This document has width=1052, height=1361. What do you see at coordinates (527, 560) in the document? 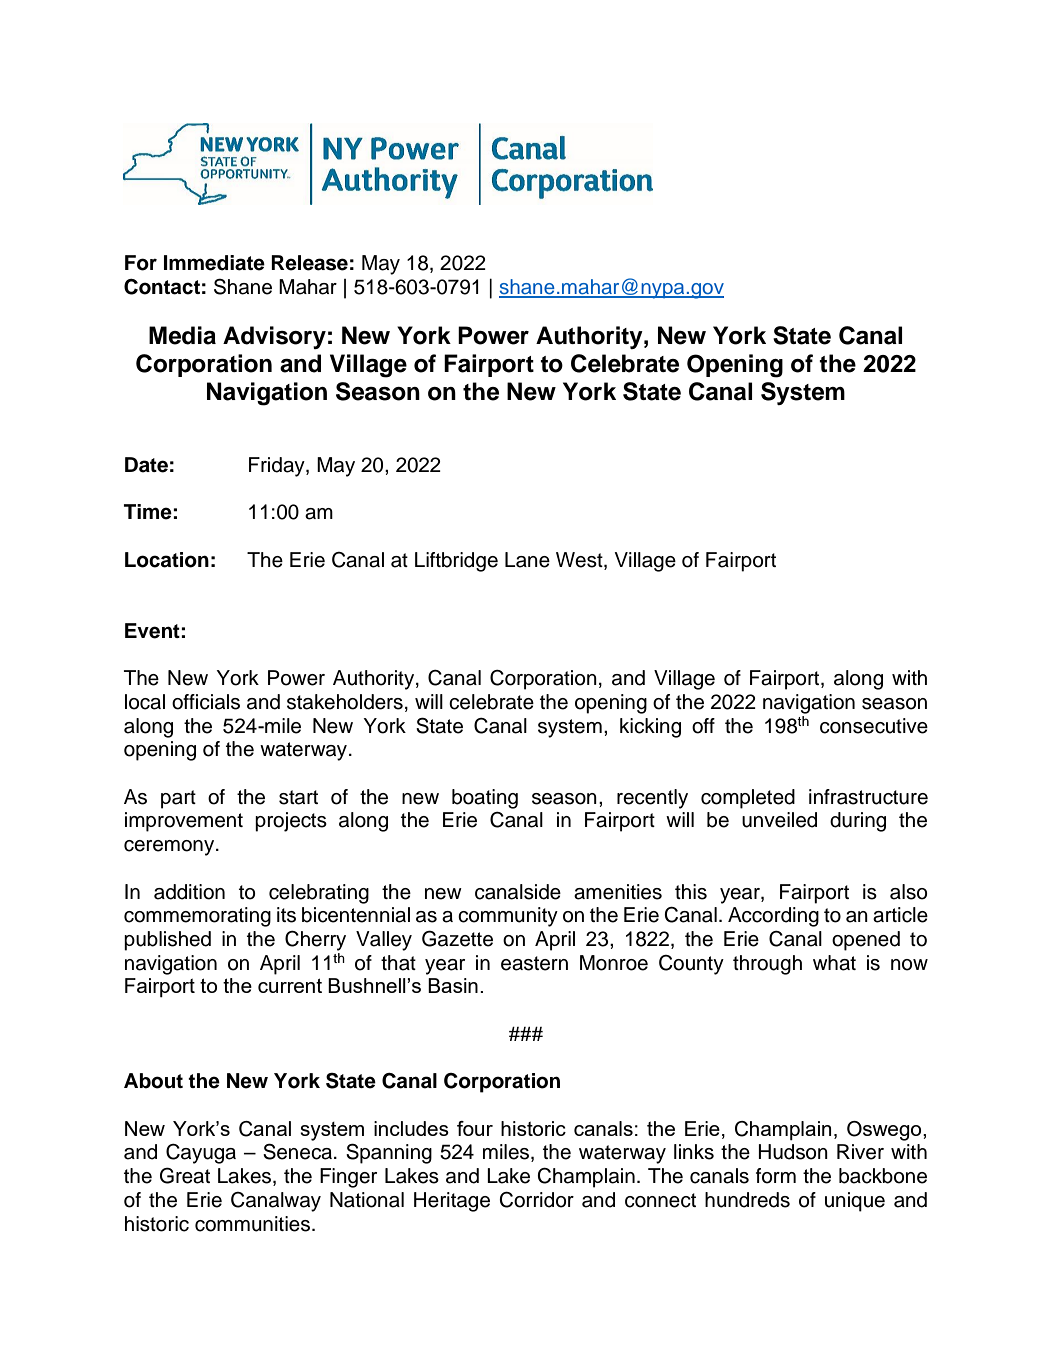
I see `Lane` at bounding box center [527, 560].
